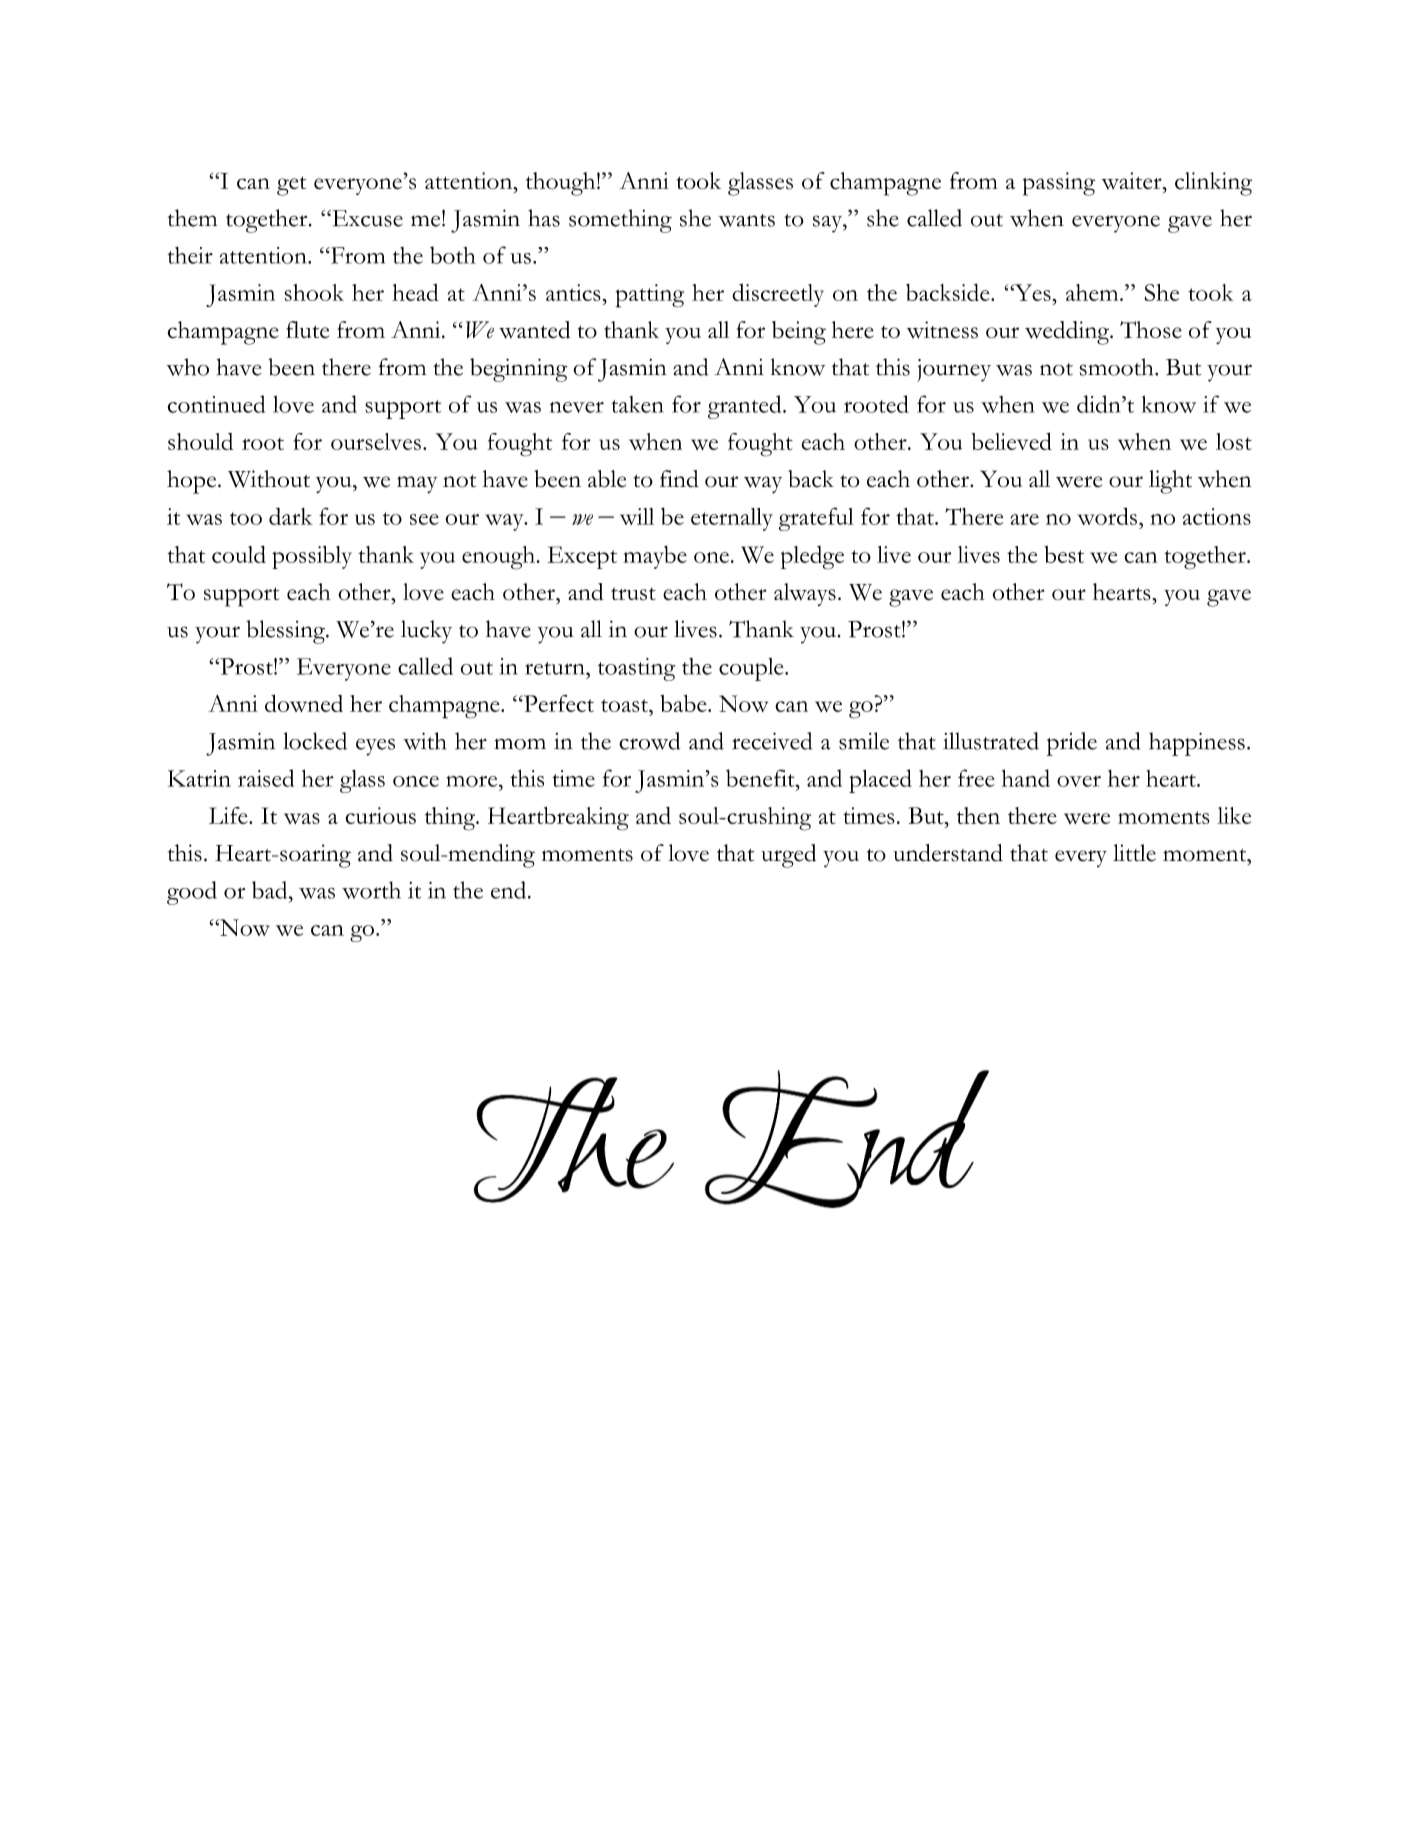  I want to click on couple, so click(752, 669).
